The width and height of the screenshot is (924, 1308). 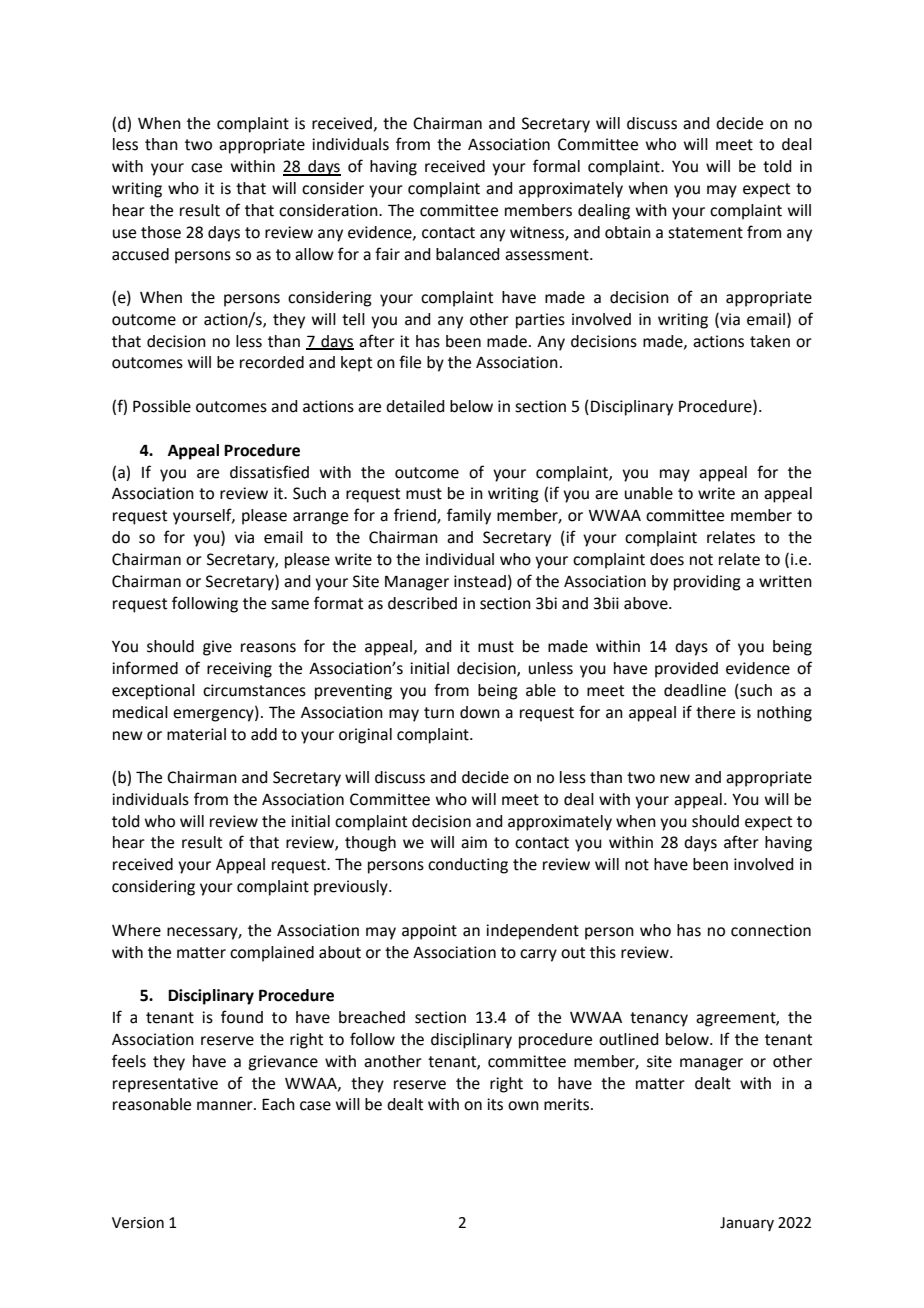 What do you see at coordinates (269, 472) in the screenshot?
I see `dissatisfied` at bounding box center [269, 472].
